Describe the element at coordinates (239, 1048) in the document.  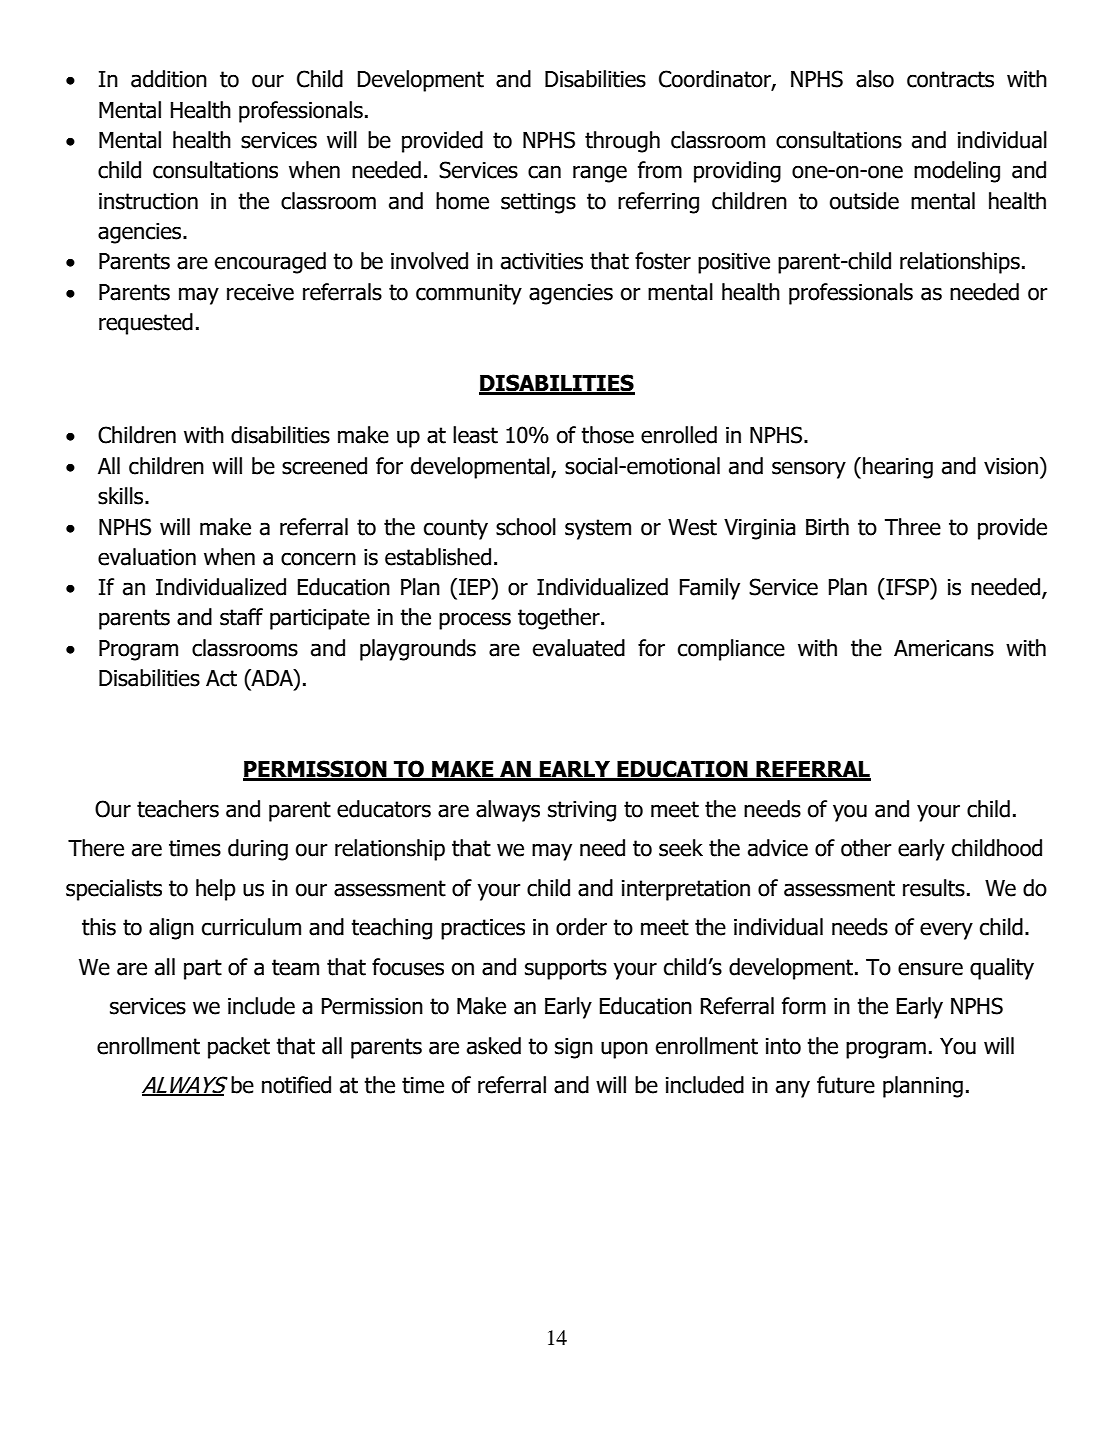
I see `packet` at that location.
